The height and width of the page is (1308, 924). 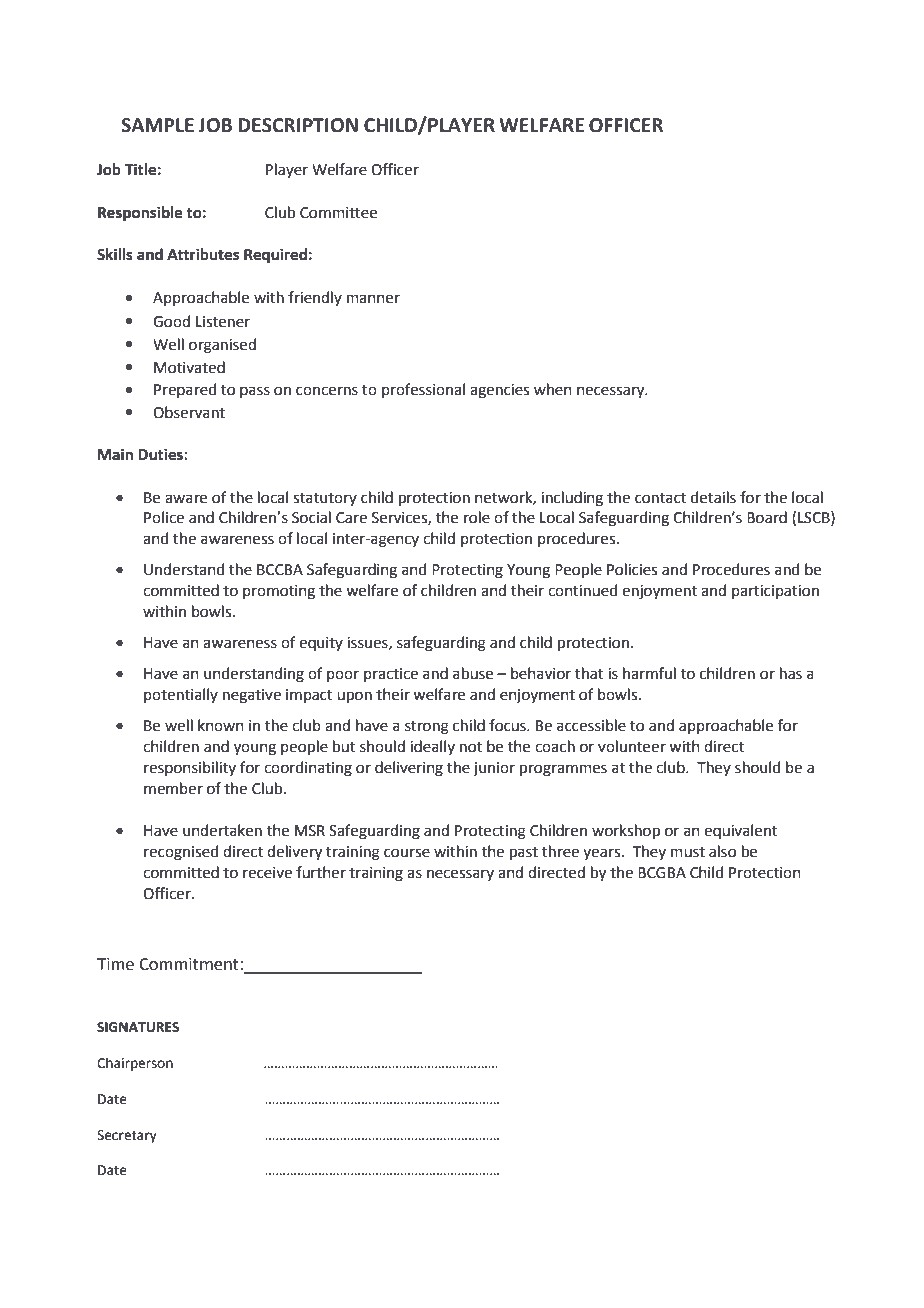 What do you see at coordinates (127, 1136) in the page?
I see `Secretary` at bounding box center [127, 1136].
